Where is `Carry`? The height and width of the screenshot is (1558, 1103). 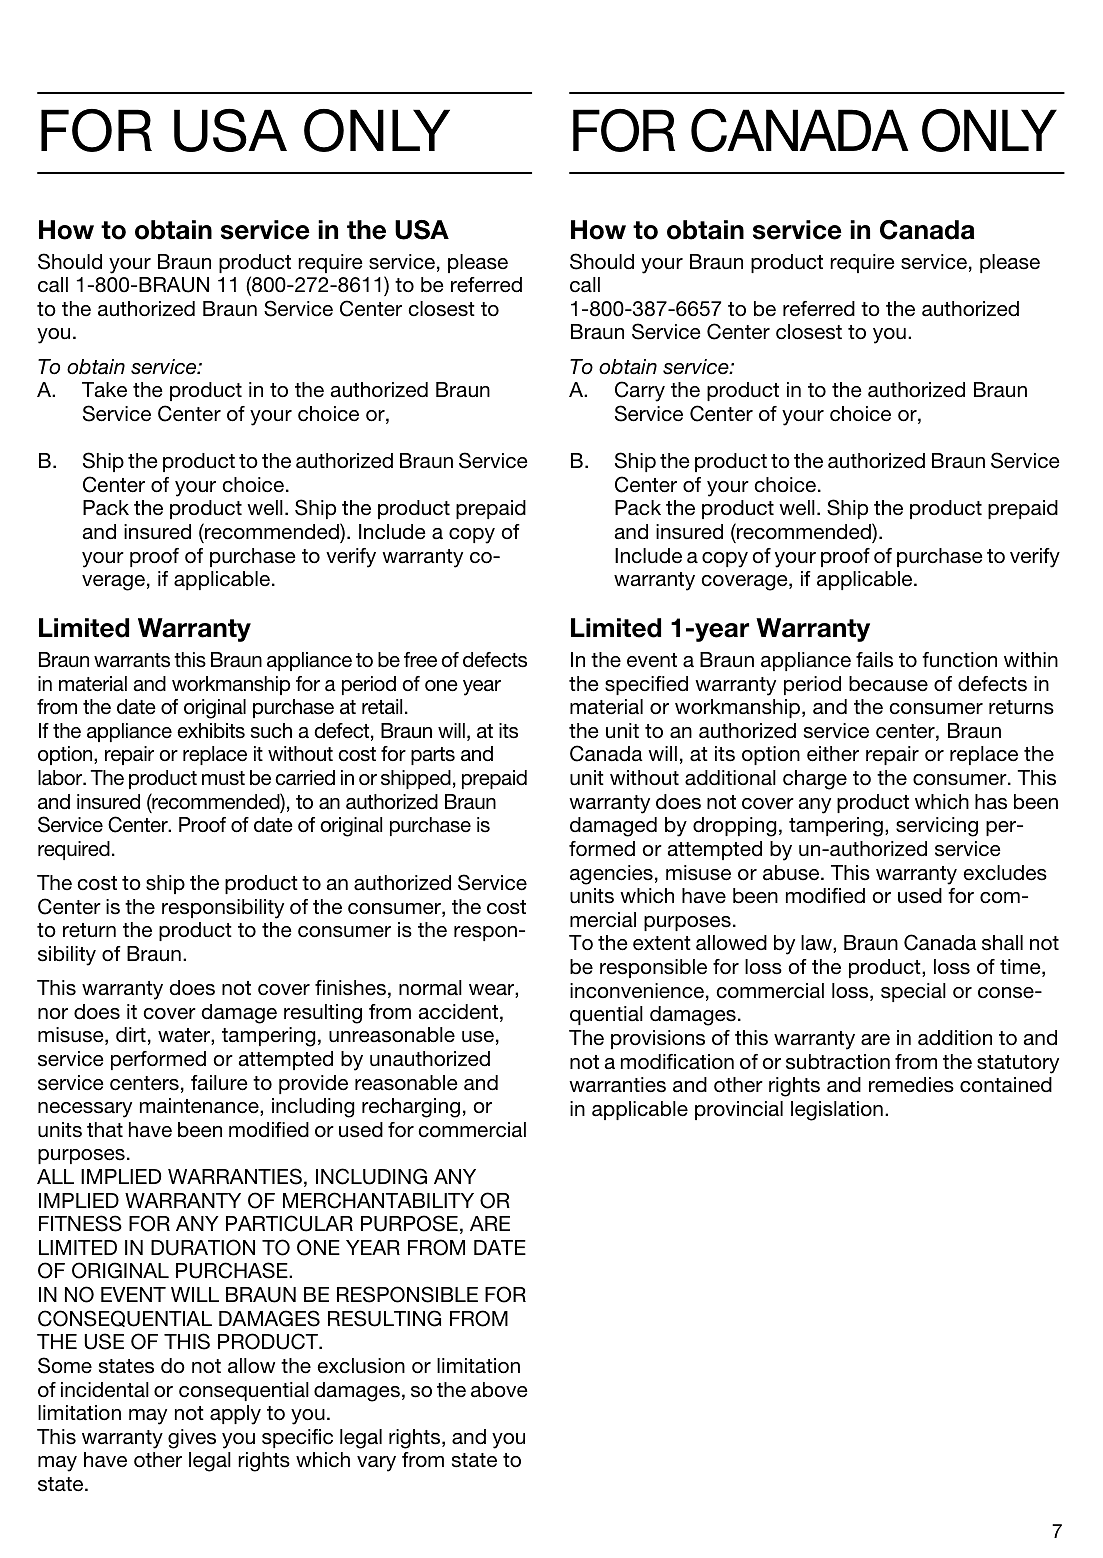
Carry is located at coordinates (640, 391).
